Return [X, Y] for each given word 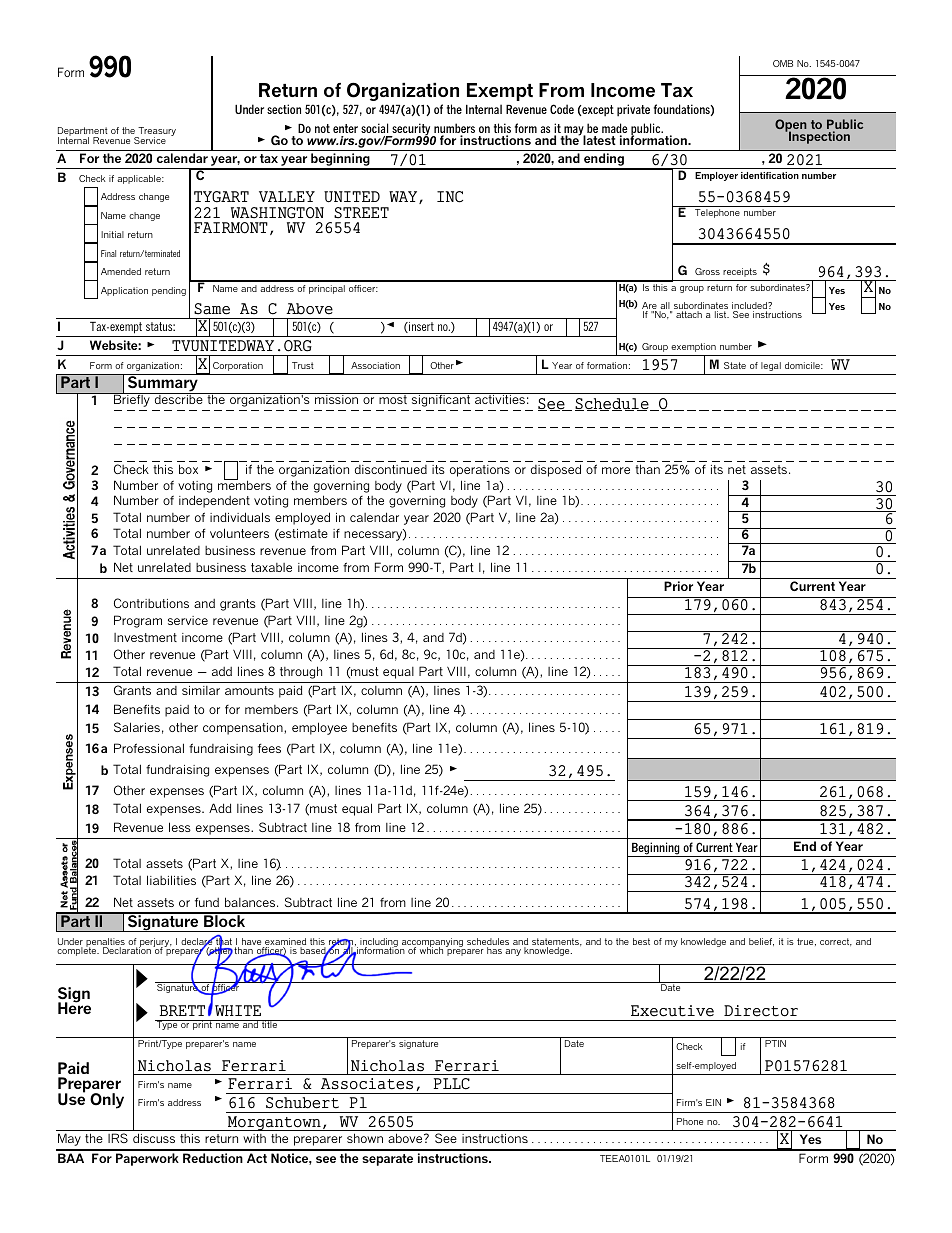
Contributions [151, 603]
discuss [154, 1138]
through [301, 672]
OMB [783, 63]
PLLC [451, 1084]
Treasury [156, 133]
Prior [678, 586]
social [374, 128]
